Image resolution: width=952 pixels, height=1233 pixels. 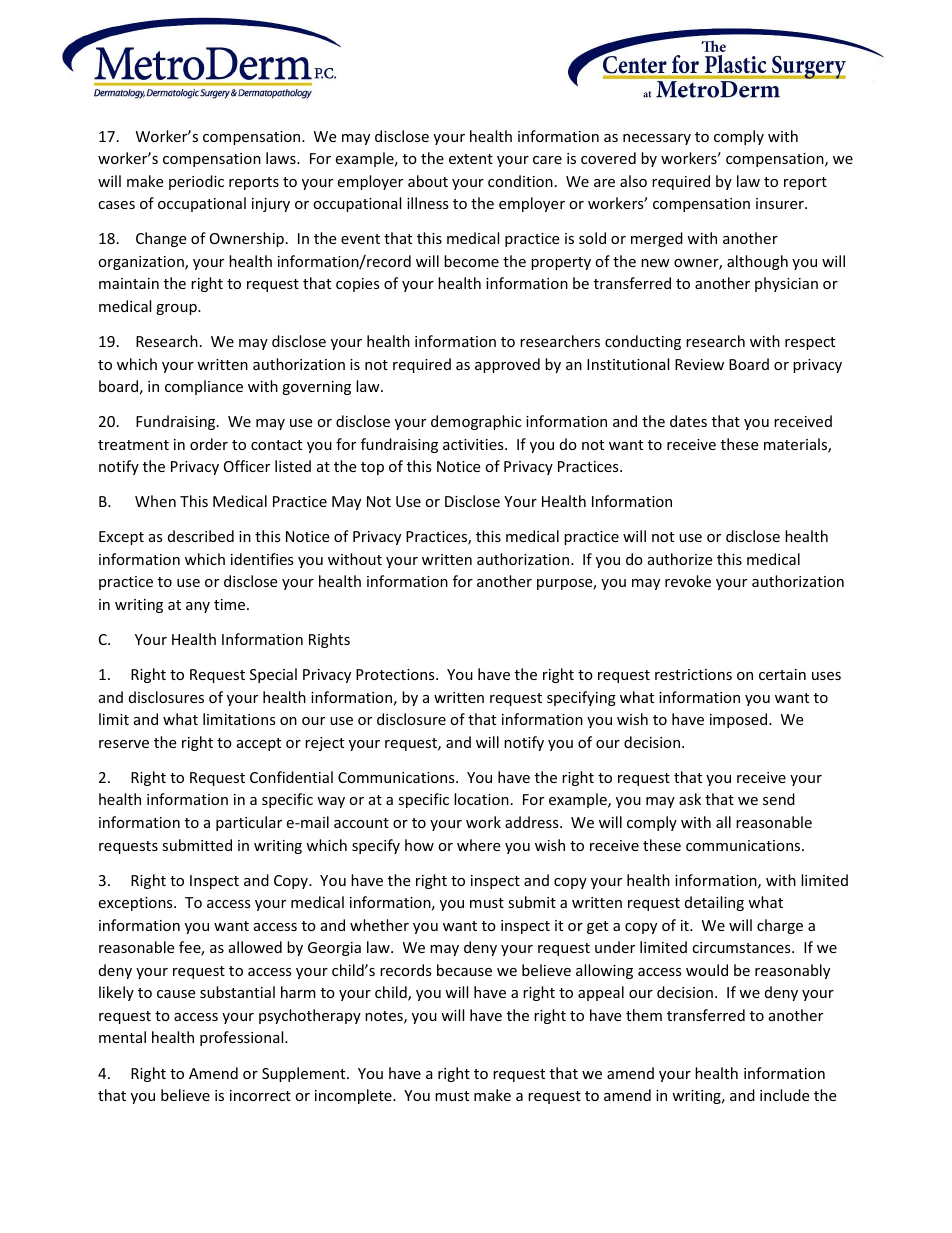 What do you see at coordinates (779, 799) in the screenshot?
I see `send` at bounding box center [779, 799].
